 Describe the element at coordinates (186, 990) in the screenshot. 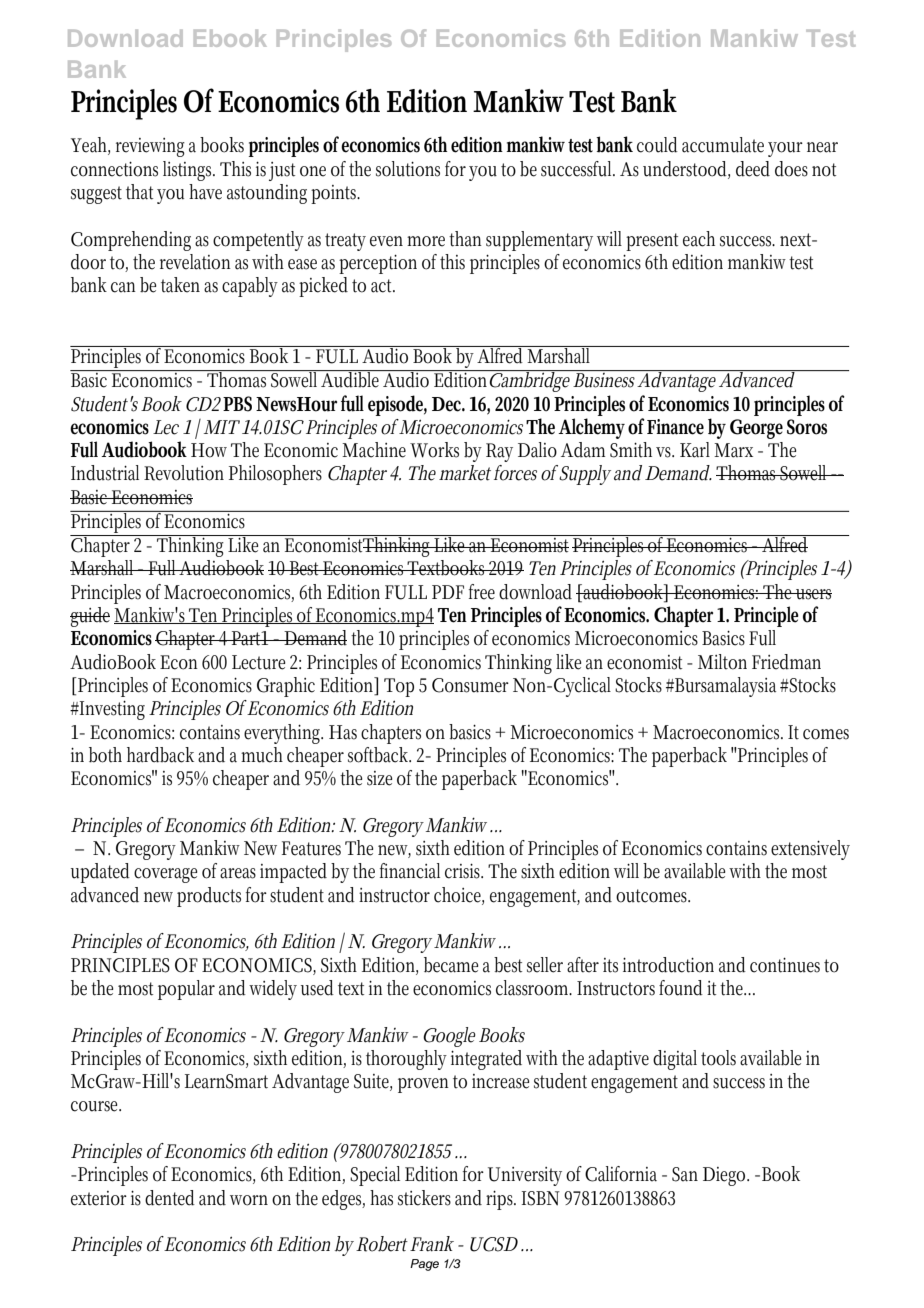

I see `popular` at that location.
